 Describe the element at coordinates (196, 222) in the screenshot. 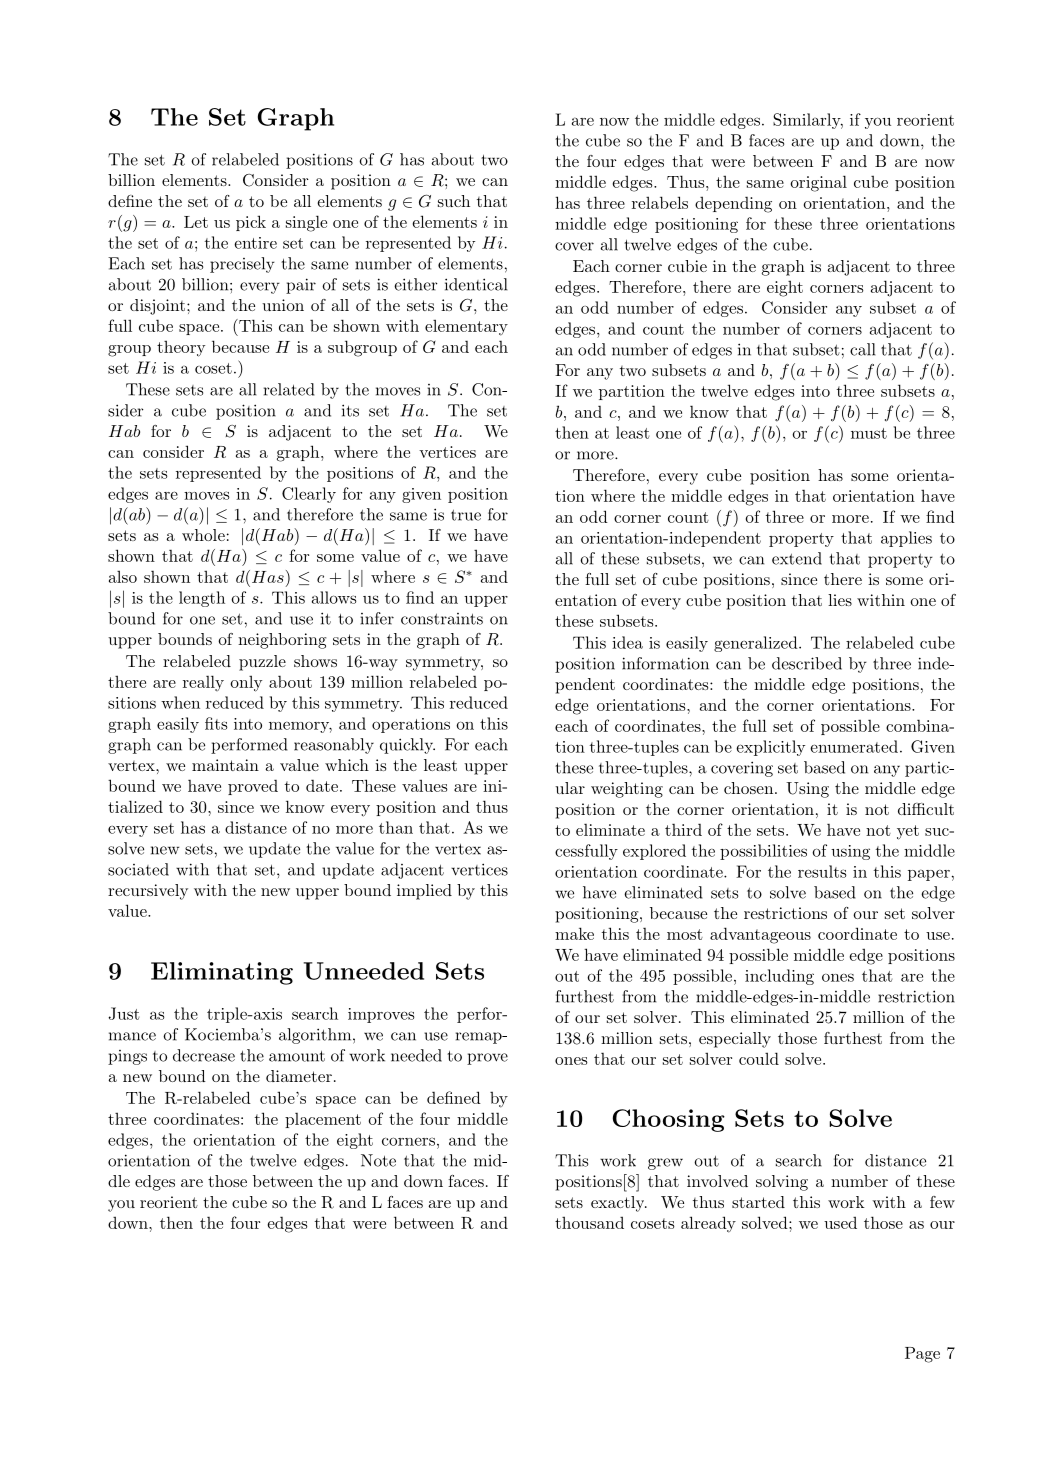

I see `Let` at that location.
